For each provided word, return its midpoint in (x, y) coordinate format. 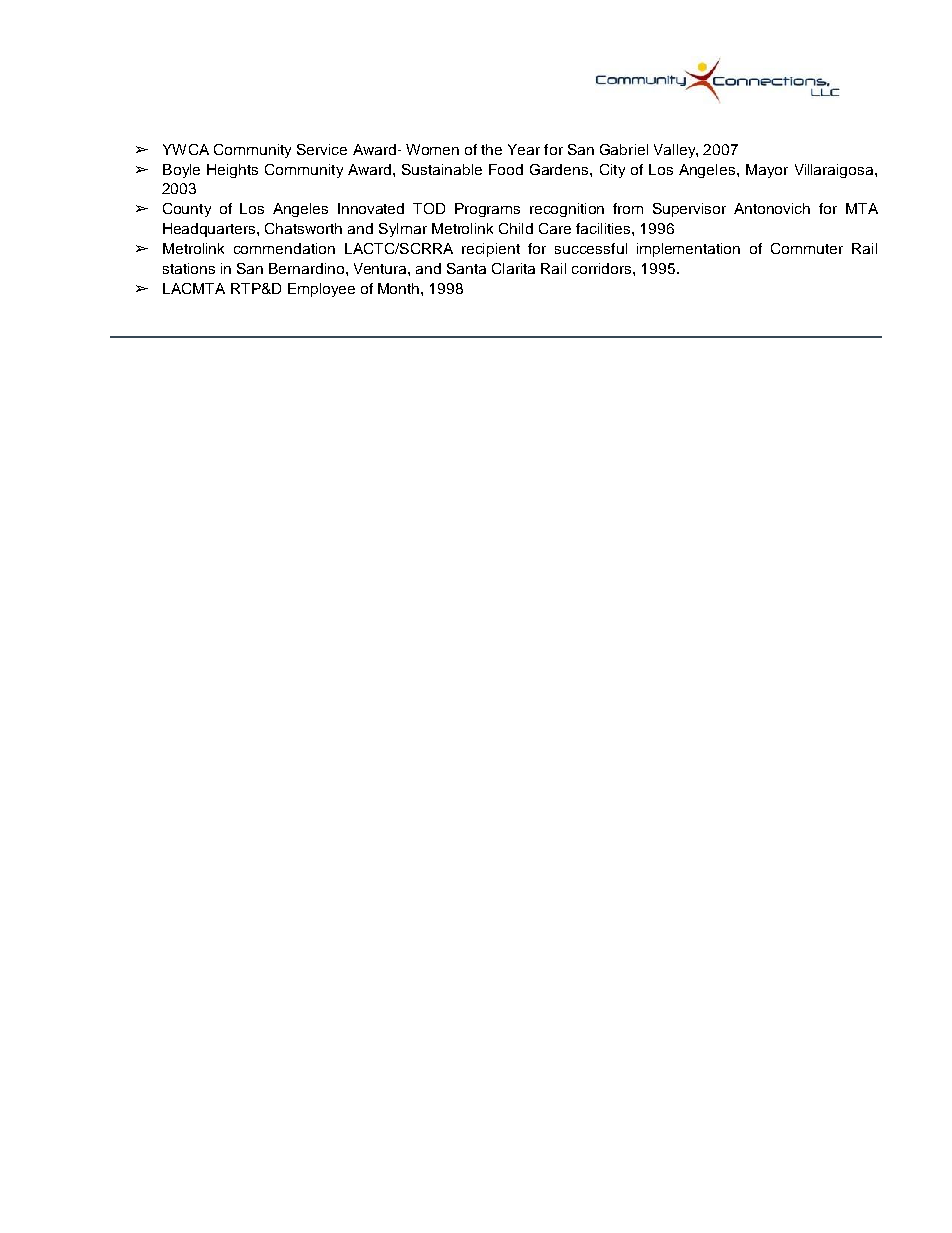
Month (400, 288)
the (491, 149)
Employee (321, 290)
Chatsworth (303, 228)
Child (516, 228)
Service (322, 149)
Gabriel (624, 149)
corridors (603, 268)
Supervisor (689, 210)
